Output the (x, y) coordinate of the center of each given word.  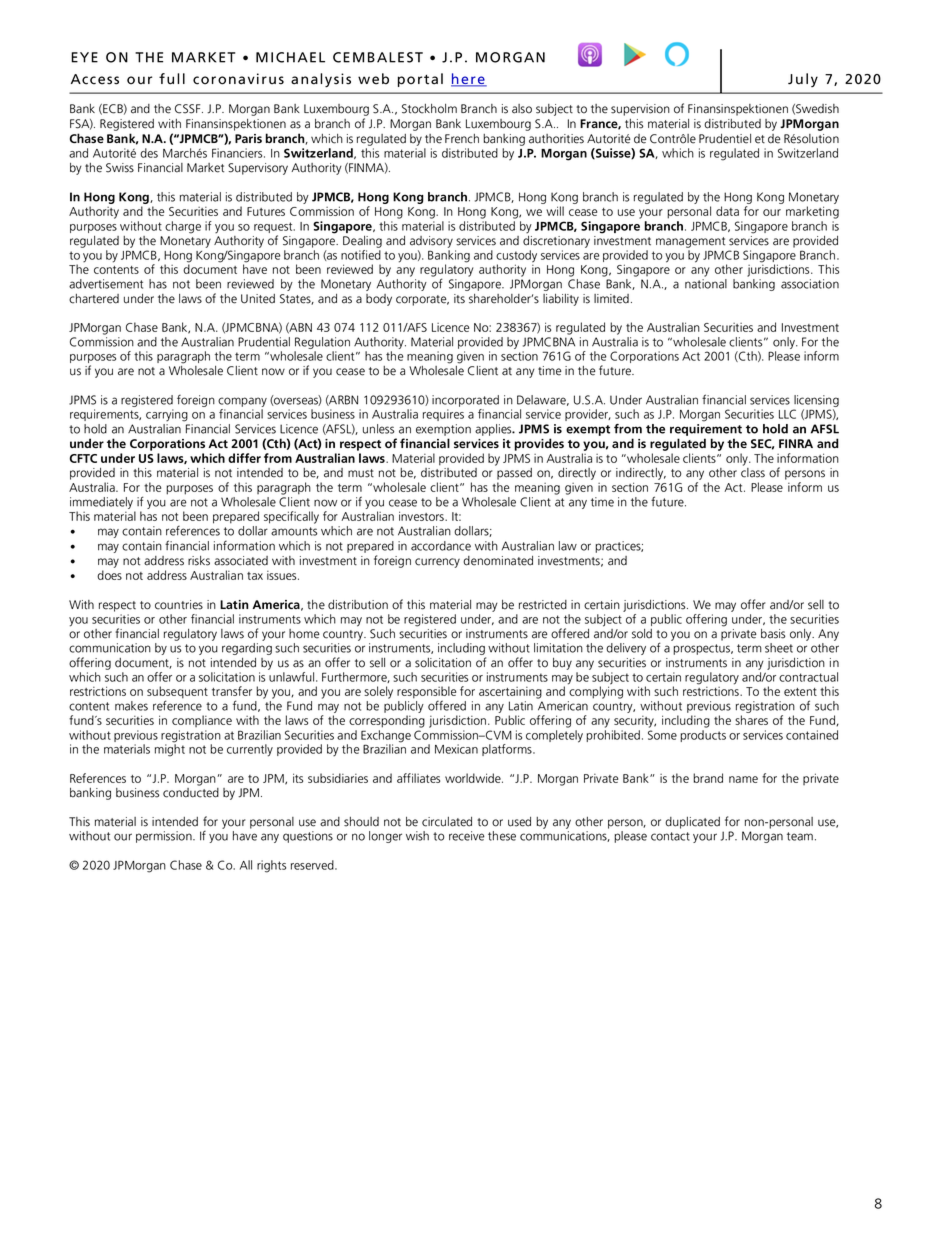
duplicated (692, 823)
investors (422, 516)
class (753, 471)
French (462, 139)
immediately (101, 503)
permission (165, 837)
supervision (640, 110)
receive (467, 836)
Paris (248, 138)
